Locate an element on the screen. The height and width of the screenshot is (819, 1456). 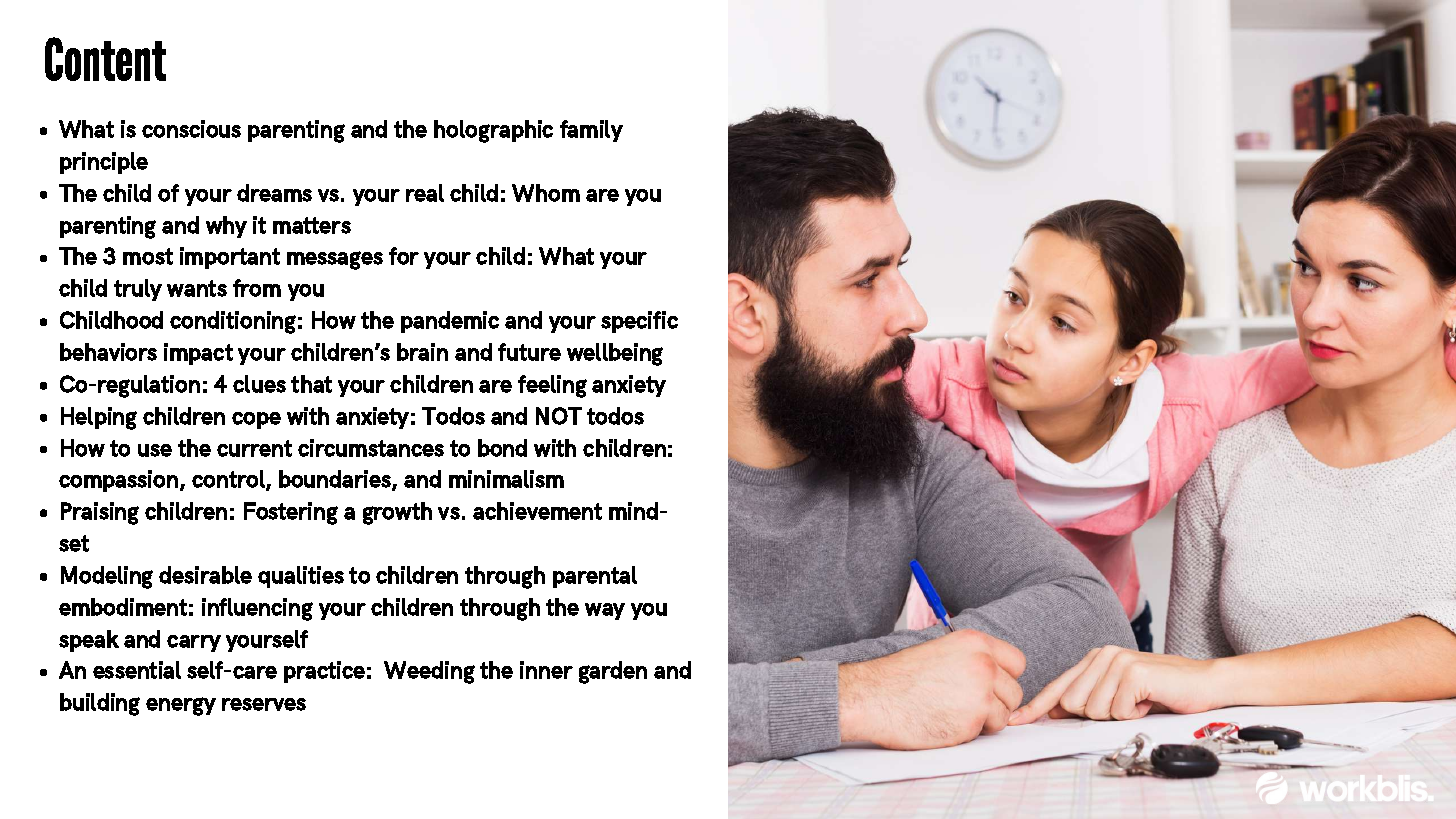
growth is located at coordinates (397, 513).
